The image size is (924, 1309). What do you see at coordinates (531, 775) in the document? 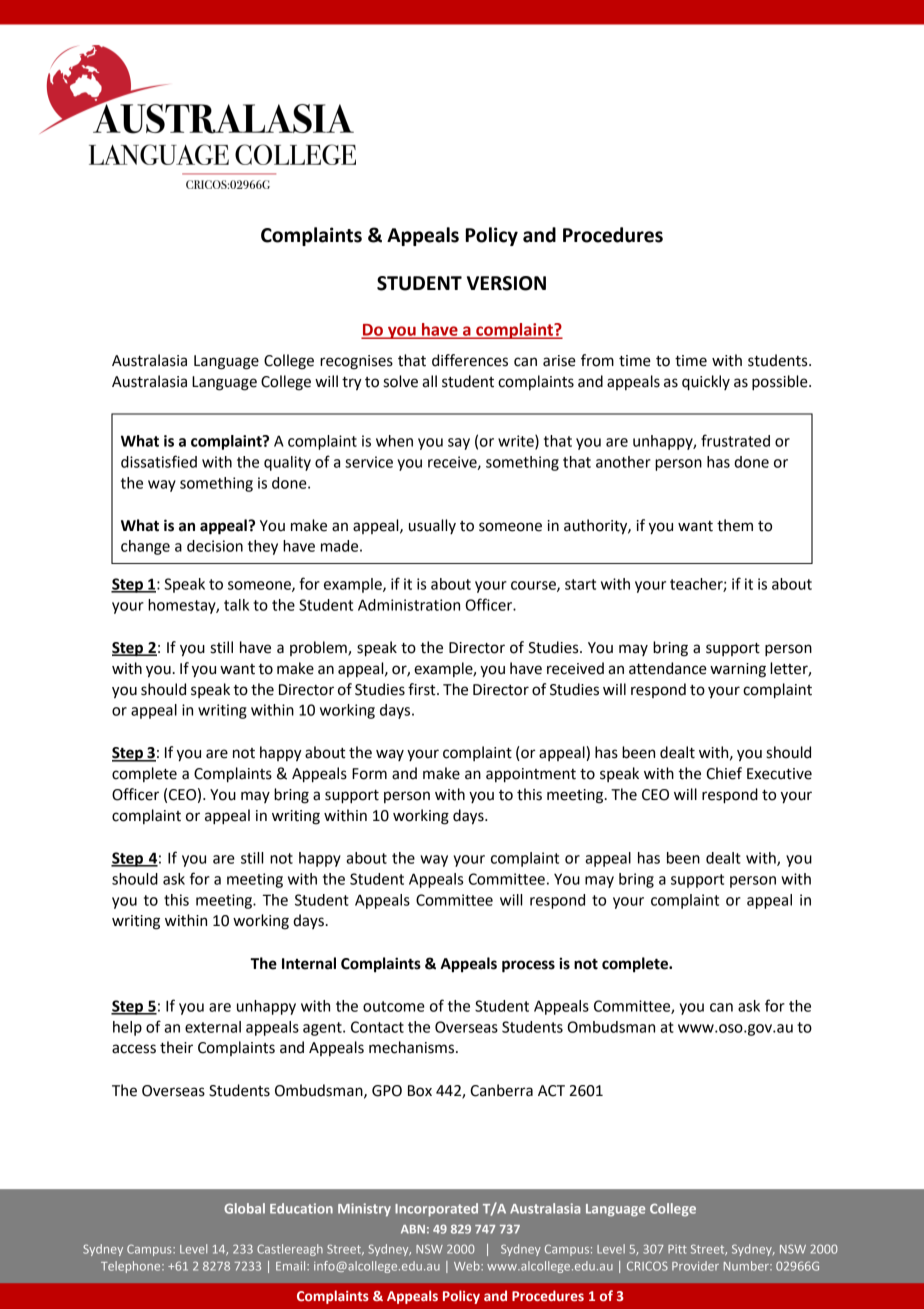
I see `appointment` at bounding box center [531, 775].
